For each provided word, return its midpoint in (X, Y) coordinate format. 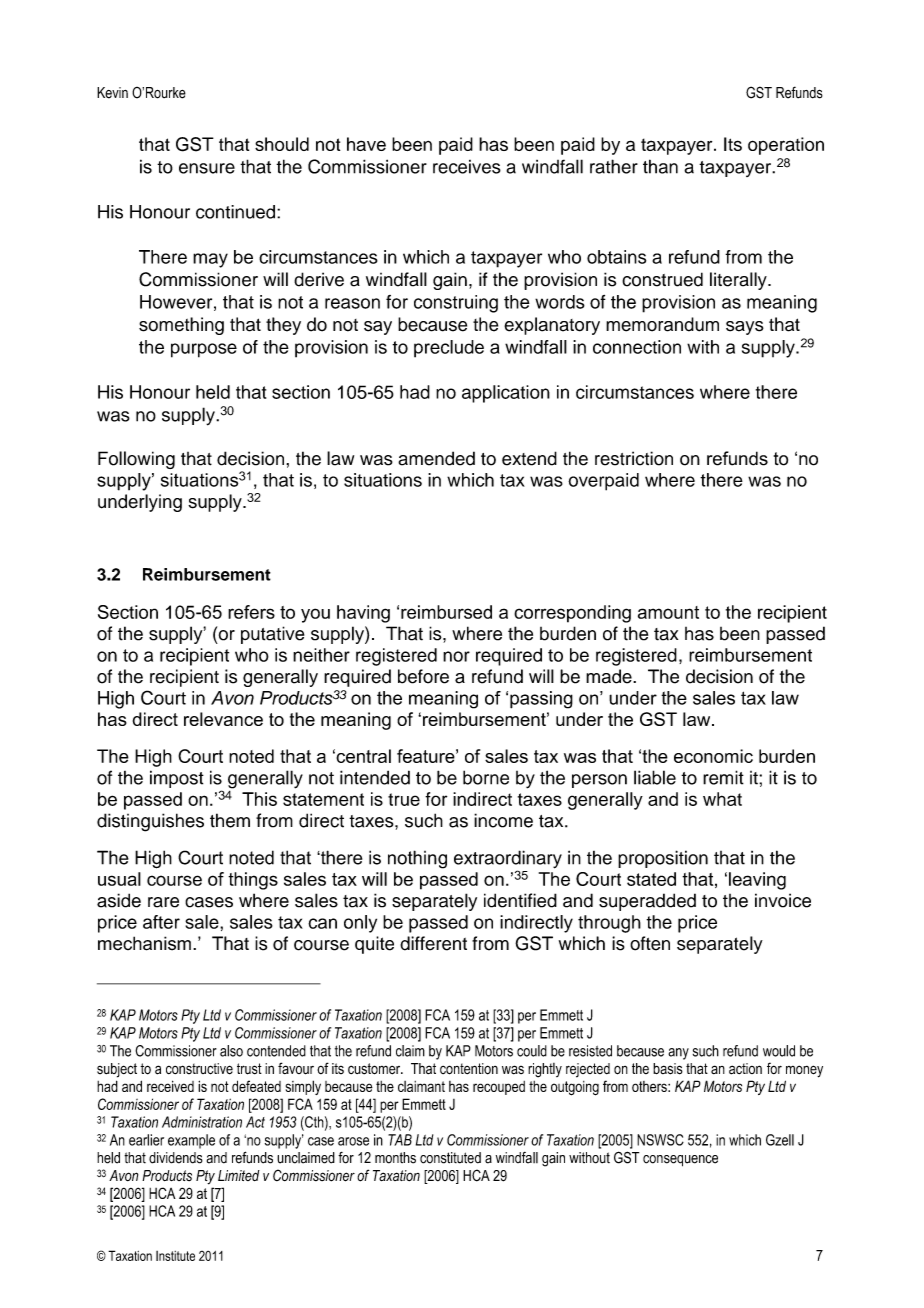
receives (467, 167)
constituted (450, 1158)
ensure (207, 168)
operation (786, 146)
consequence (680, 1161)
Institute (175, 1256)
